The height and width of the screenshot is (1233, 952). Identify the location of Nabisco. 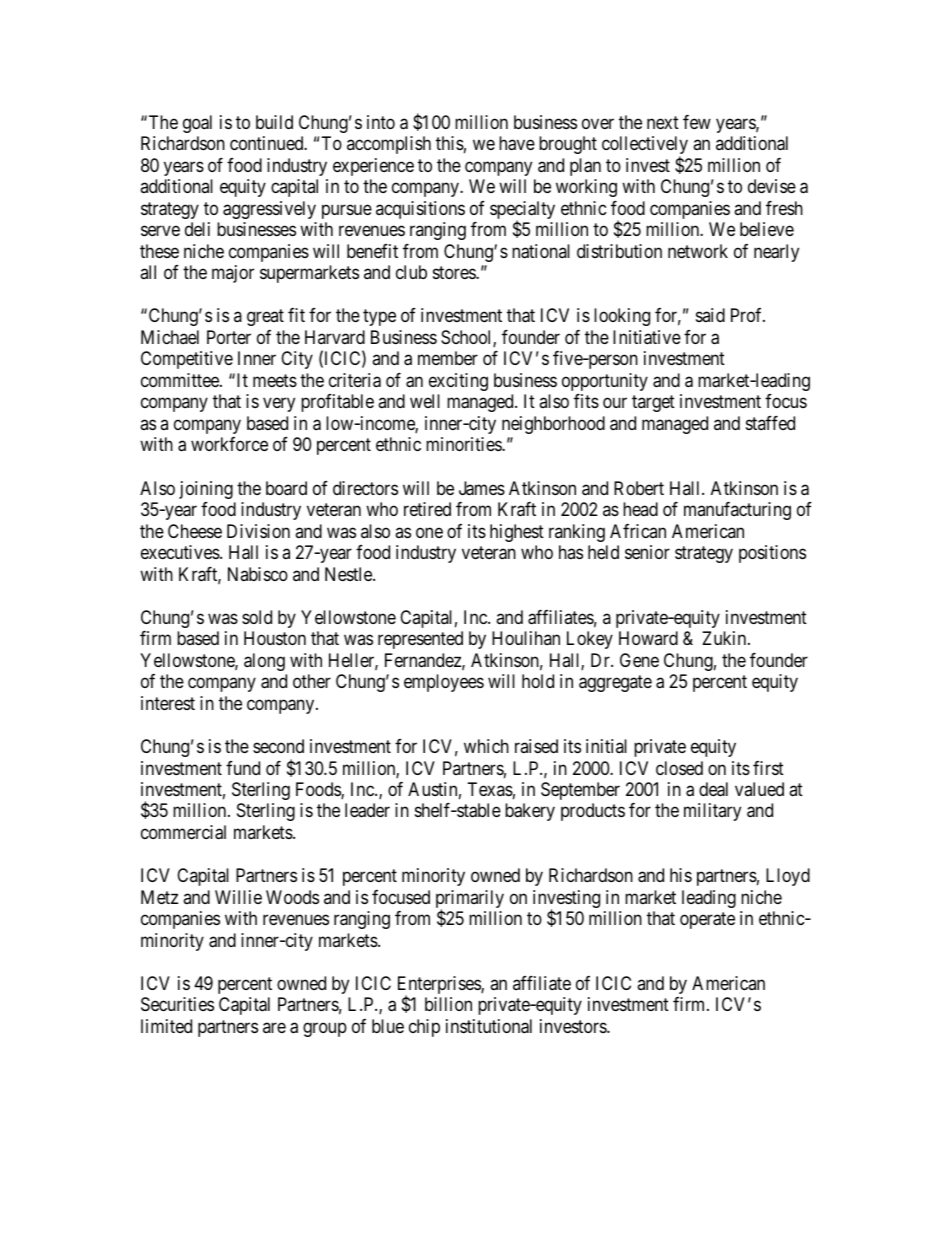
(258, 574).
